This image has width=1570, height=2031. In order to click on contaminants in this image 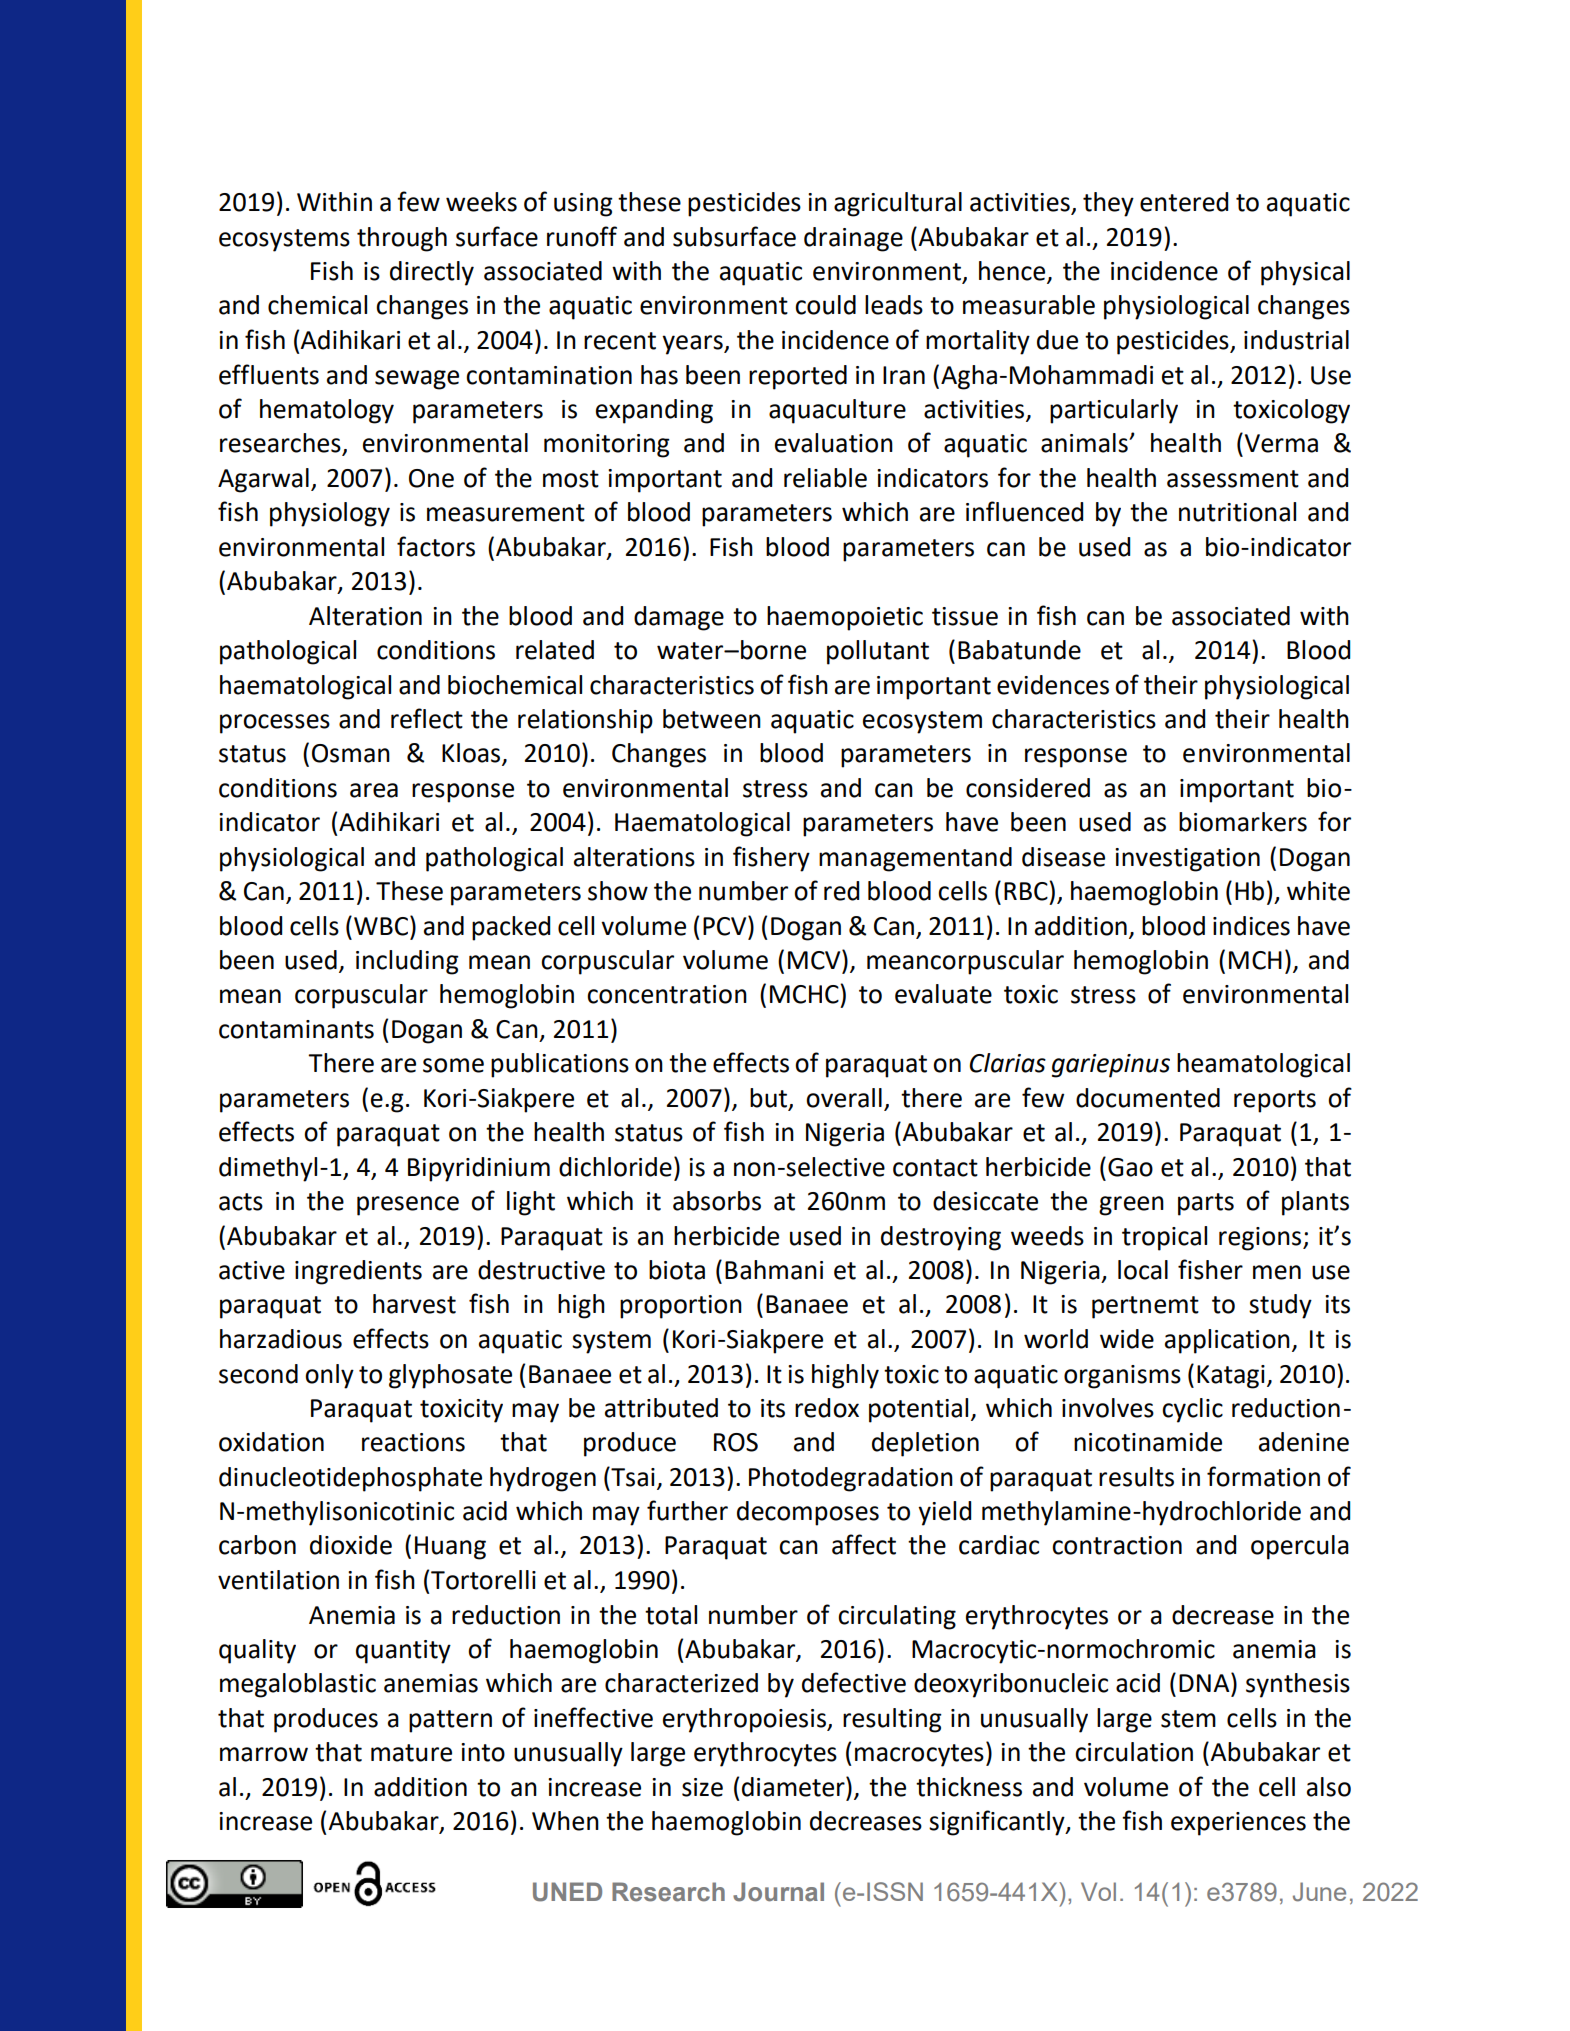, I will do `click(296, 1029)`.
